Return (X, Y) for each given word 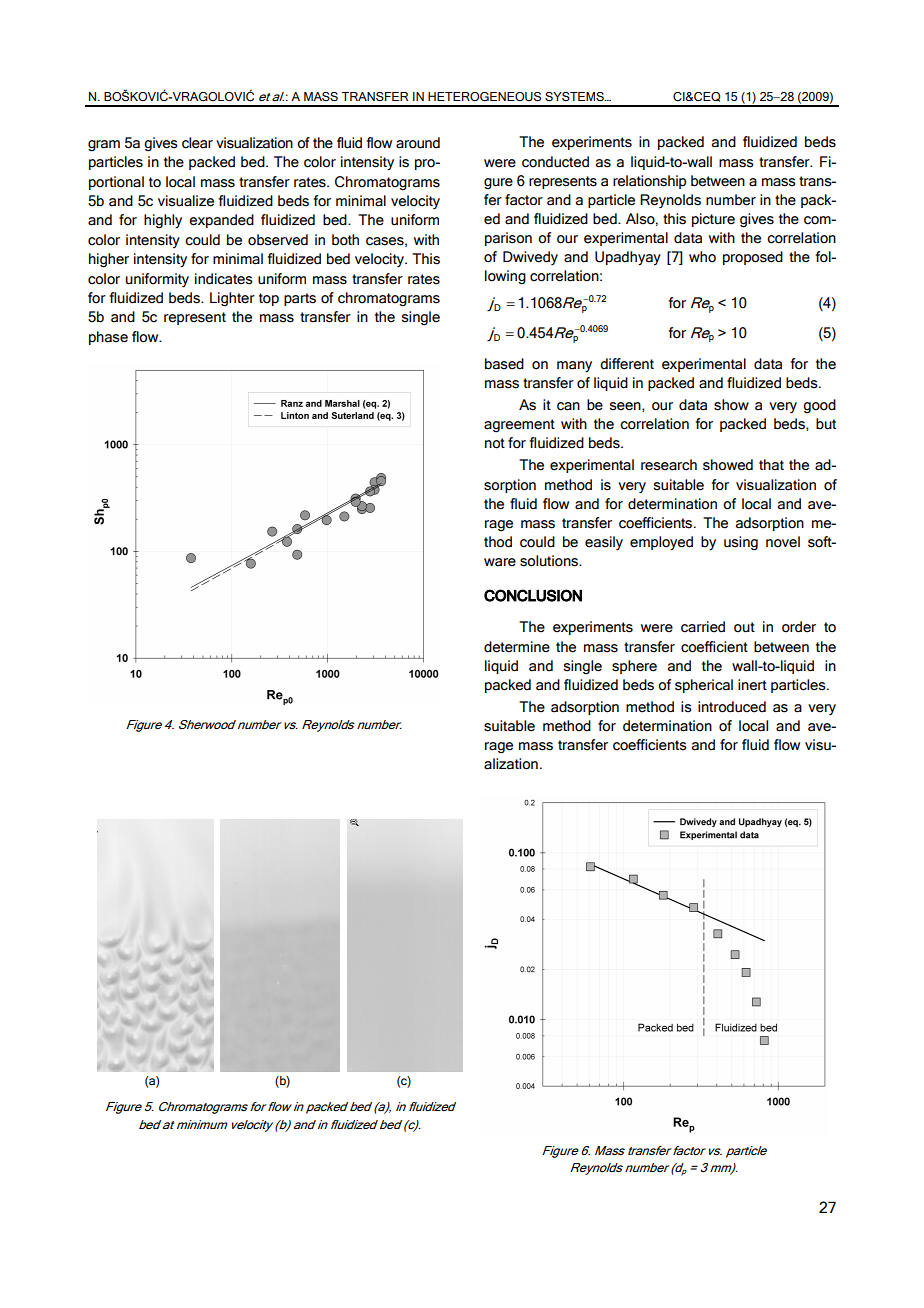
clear (197, 143)
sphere (634, 667)
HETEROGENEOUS (484, 97)
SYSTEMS (575, 96)
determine (517, 647)
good (819, 406)
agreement (519, 426)
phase (108, 338)
